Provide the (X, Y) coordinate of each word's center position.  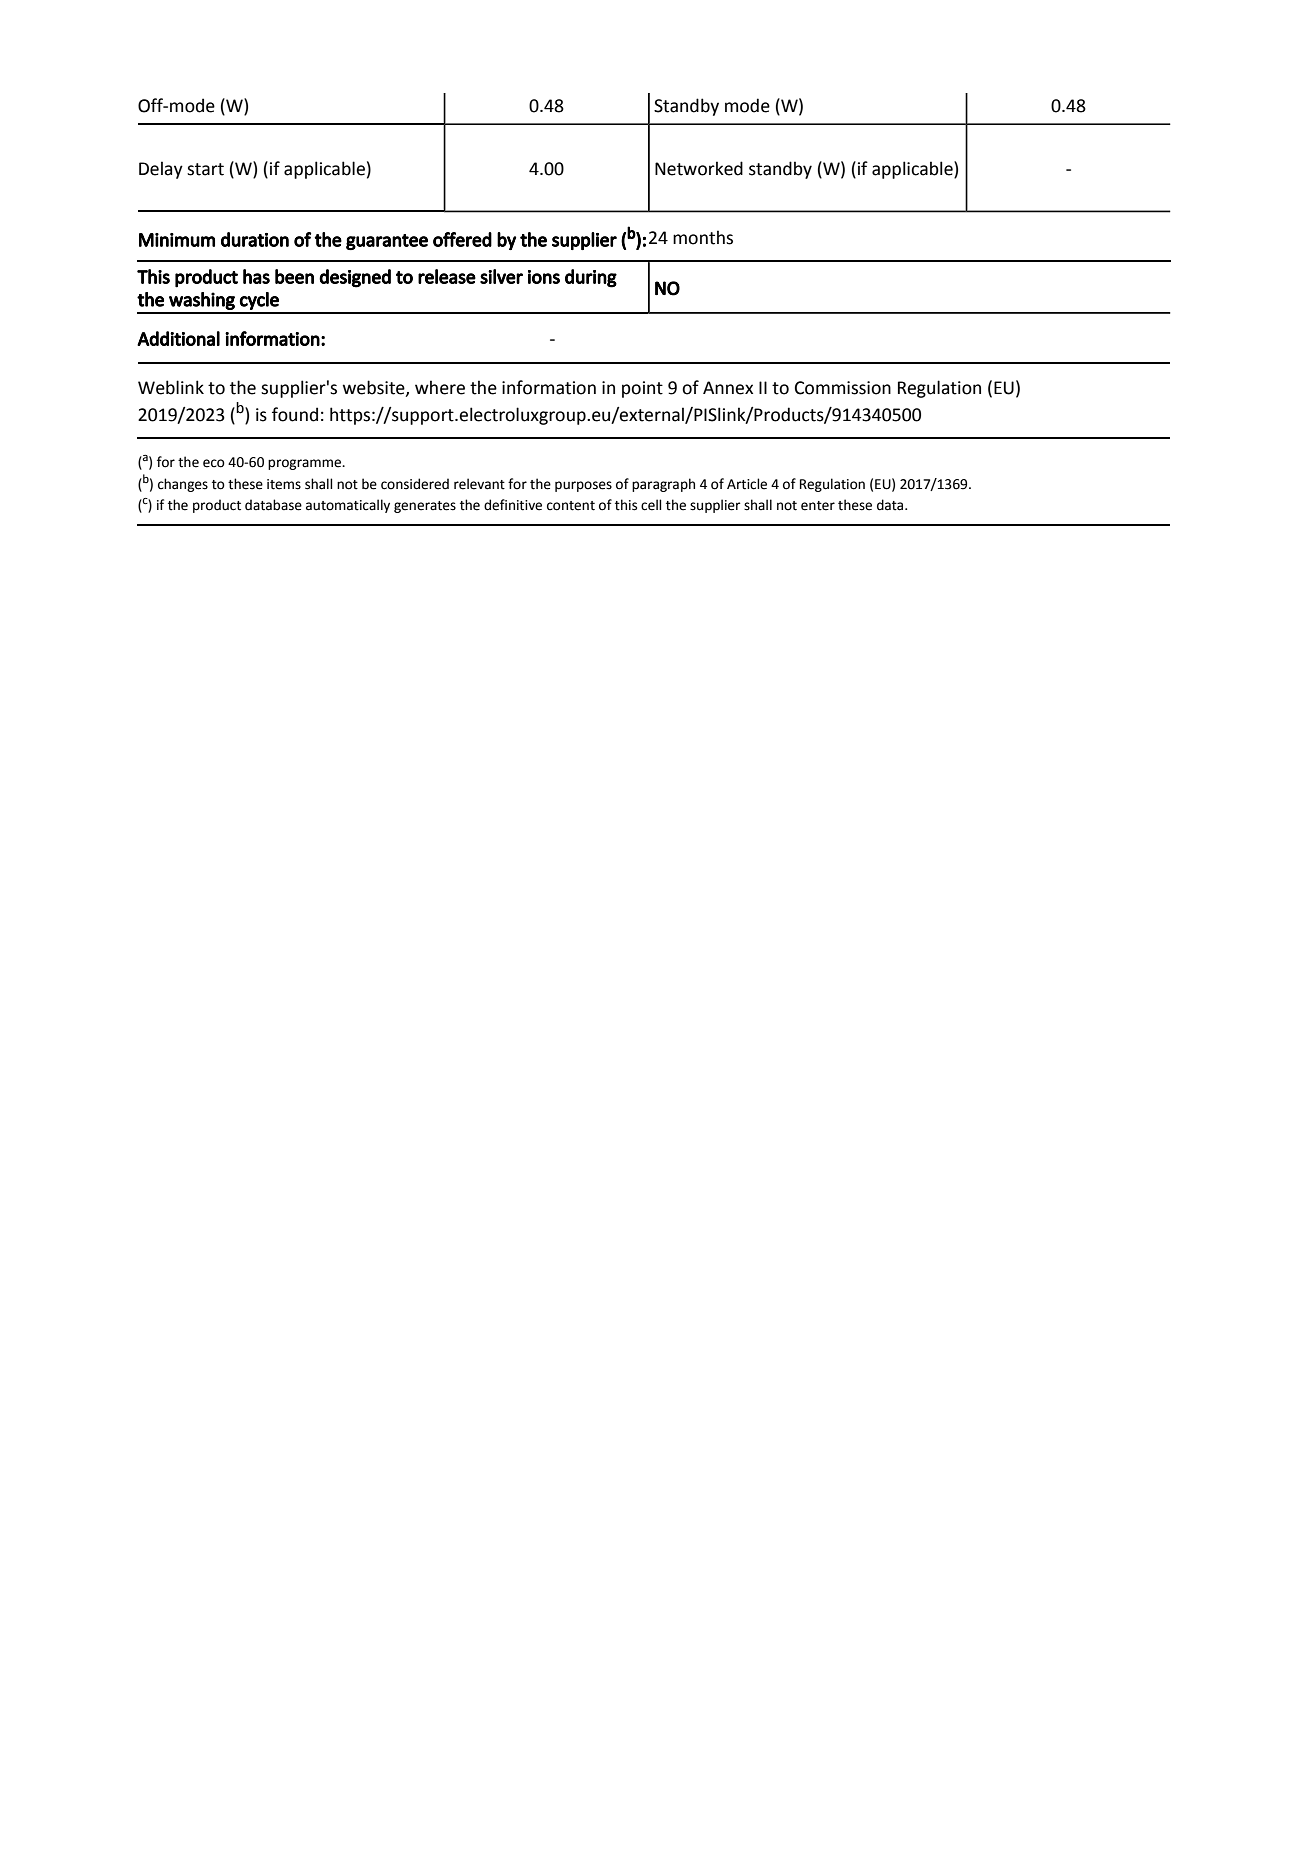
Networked (699, 168)
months (703, 237)
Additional (178, 338)
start (205, 169)
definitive (513, 505)
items (284, 484)
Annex (728, 388)
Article (747, 484)
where (440, 387)
